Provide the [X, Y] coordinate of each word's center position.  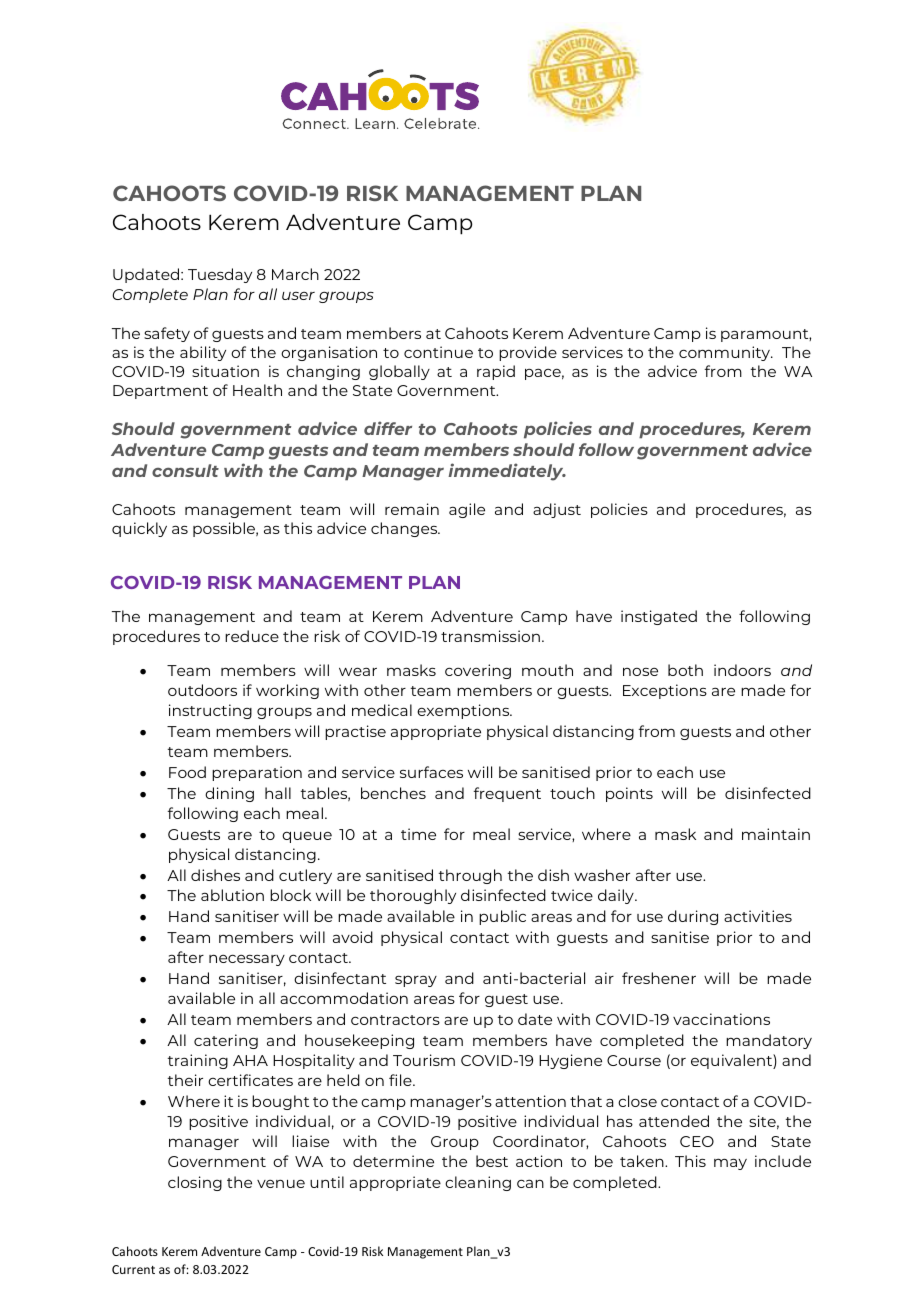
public [502, 917]
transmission [490, 636]
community [726, 353]
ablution [232, 895]
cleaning [478, 1183]
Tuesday [220, 275]
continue [438, 352]
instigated [659, 617]
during [693, 917]
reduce [252, 636]
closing [195, 1183]
